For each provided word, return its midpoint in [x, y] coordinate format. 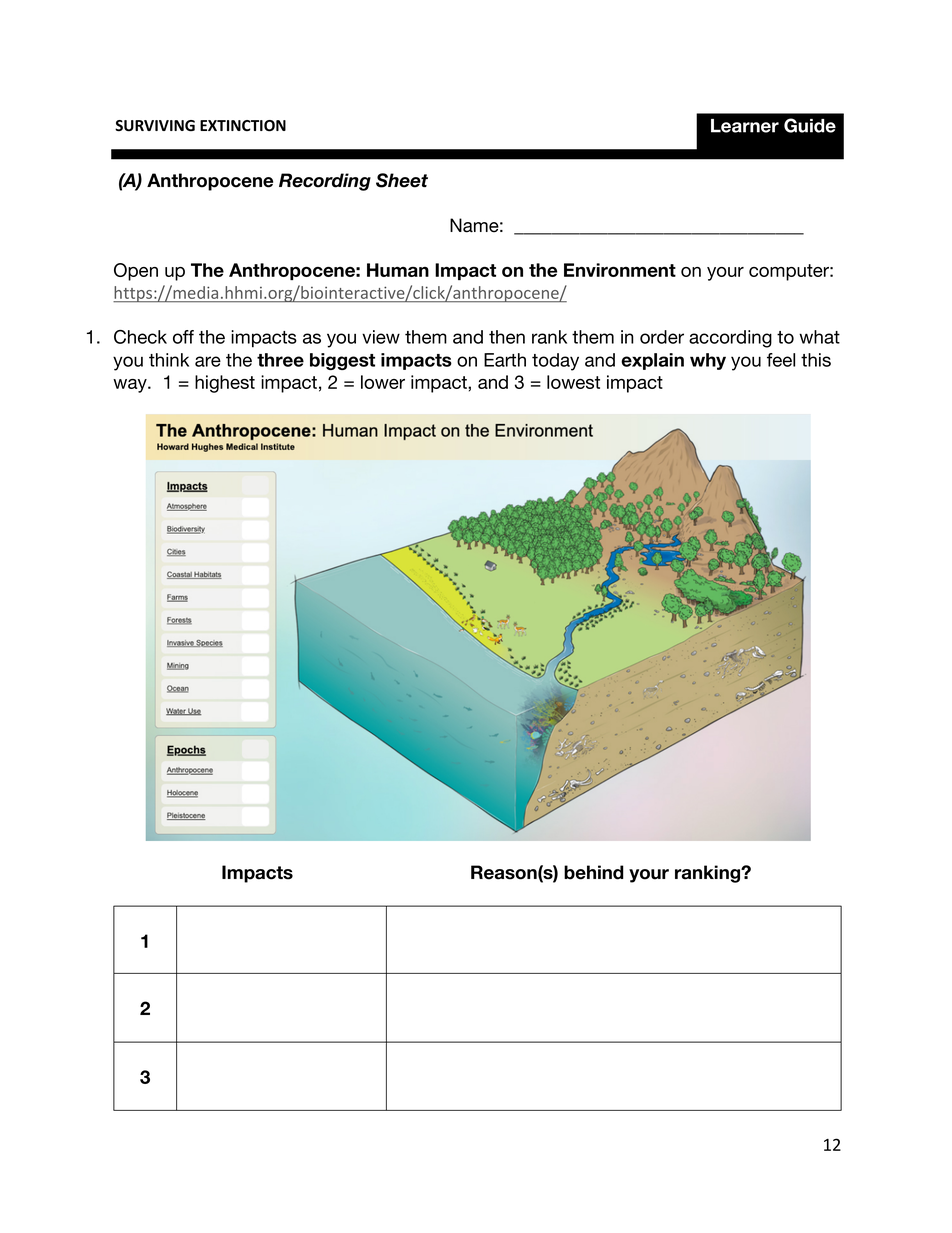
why [708, 361]
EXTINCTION [243, 126]
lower [383, 382]
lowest [573, 382]
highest [225, 384]
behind [594, 872]
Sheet [402, 180]
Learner [745, 126]
